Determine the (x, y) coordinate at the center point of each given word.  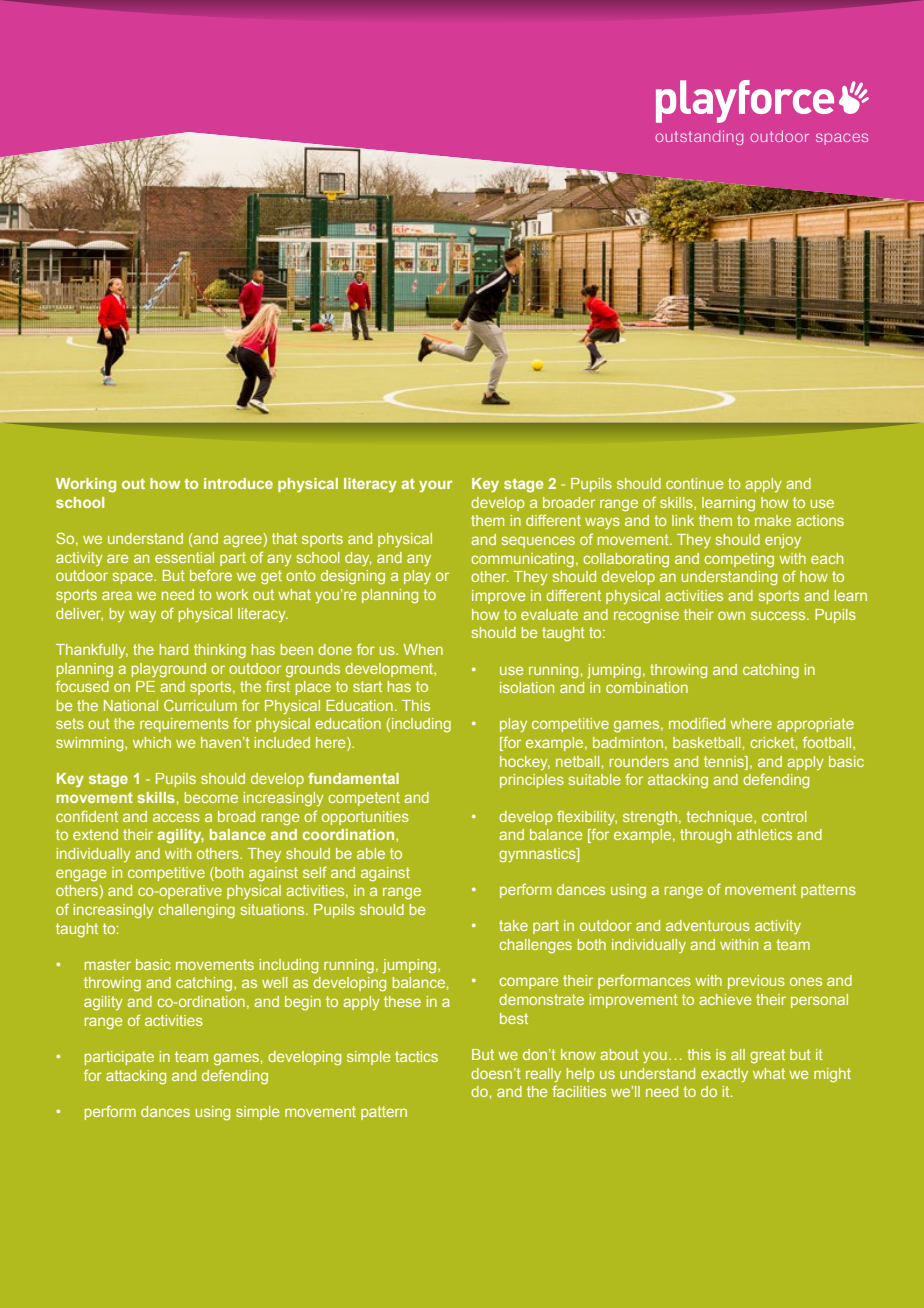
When (423, 649)
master (108, 964)
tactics (416, 1056)
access (176, 817)
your (436, 486)
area (117, 595)
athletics (764, 834)
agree (243, 540)
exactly (724, 1075)
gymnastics (538, 855)
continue (694, 483)
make (773, 520)
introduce (238, 483)
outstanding (699, 137)
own (731, 615)
